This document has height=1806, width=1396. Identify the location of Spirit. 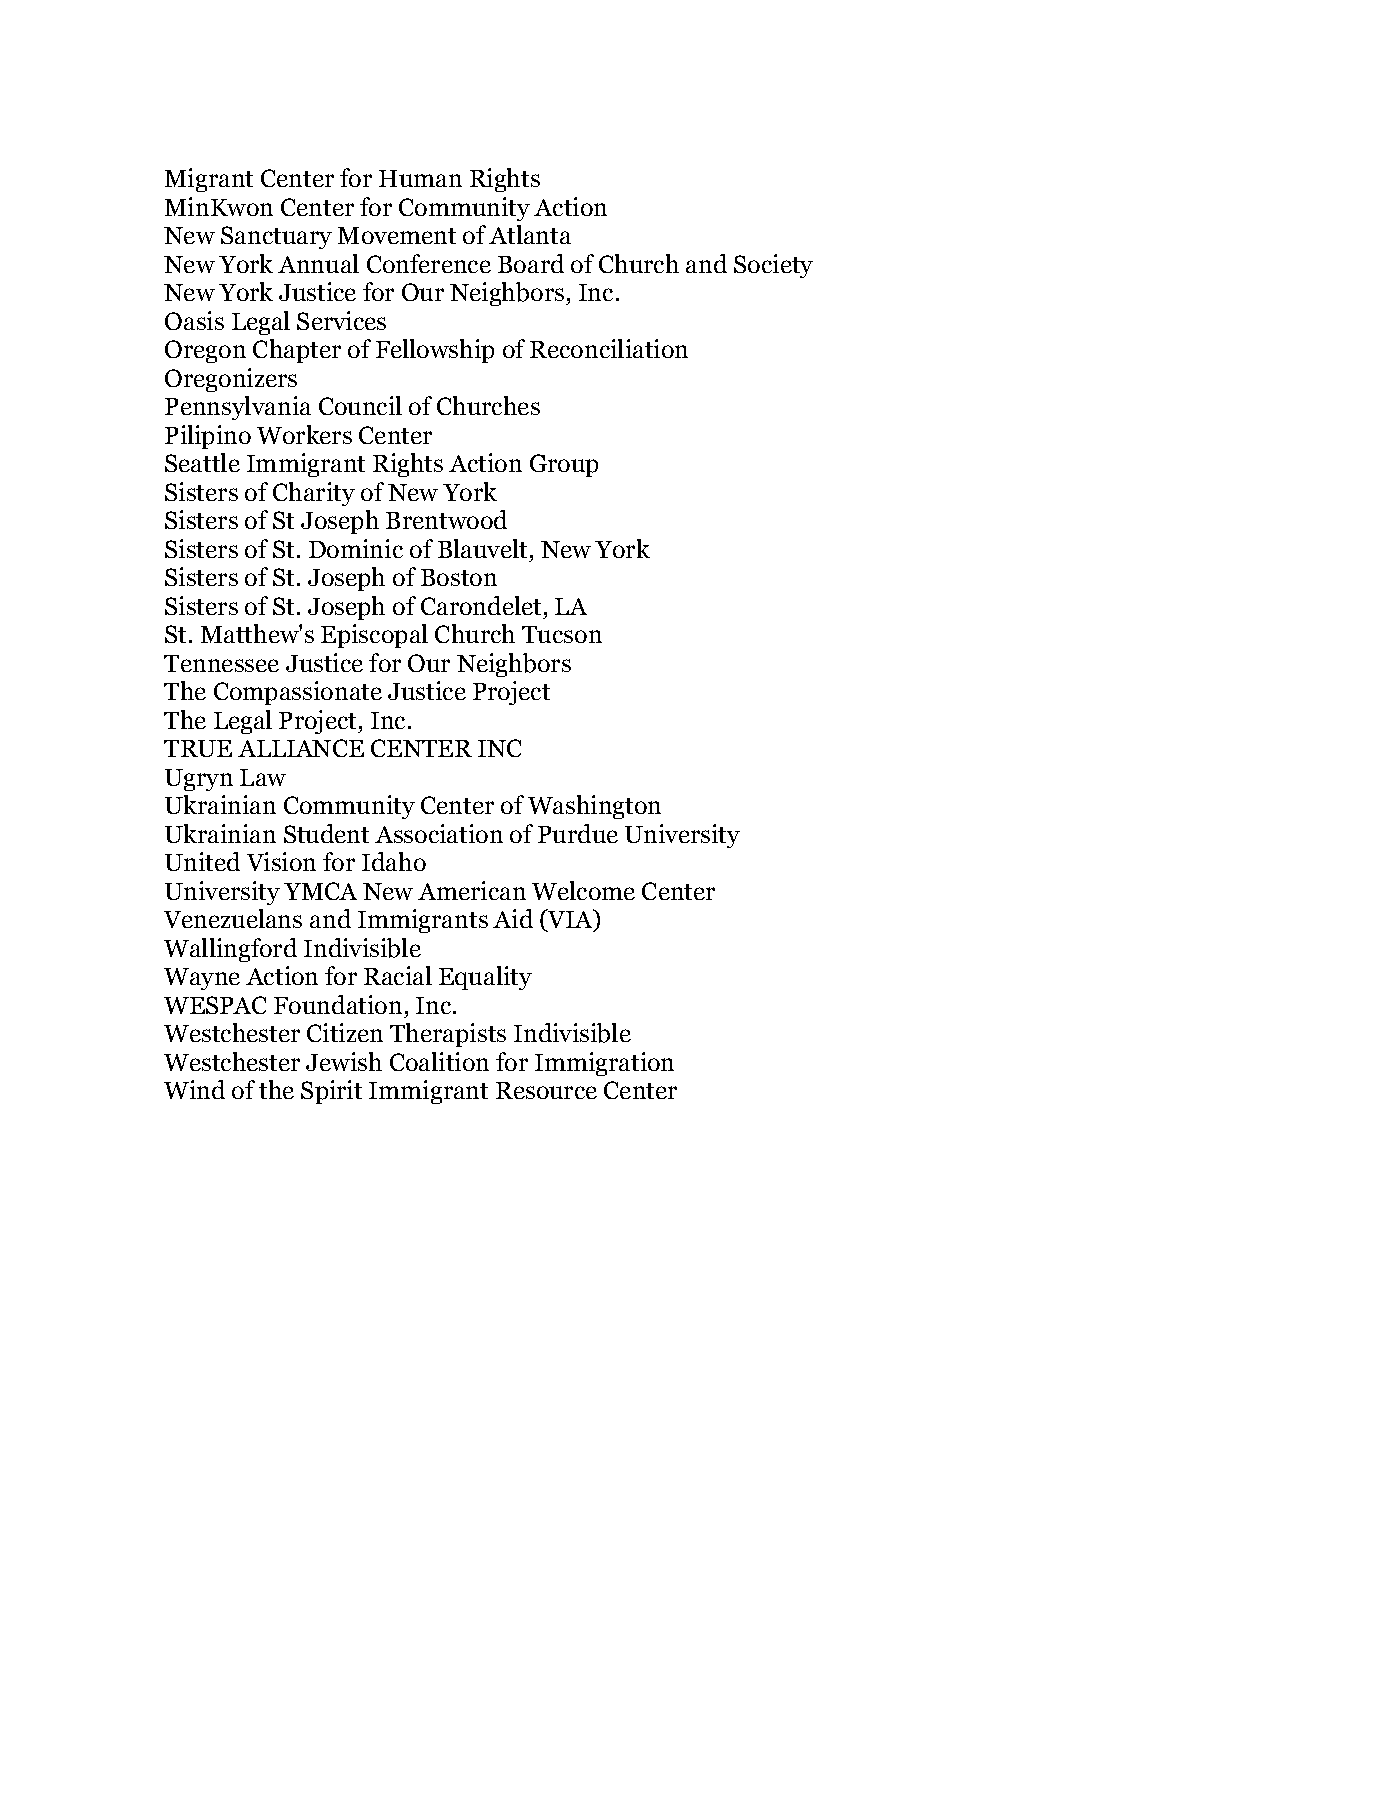
(331, 1092).
